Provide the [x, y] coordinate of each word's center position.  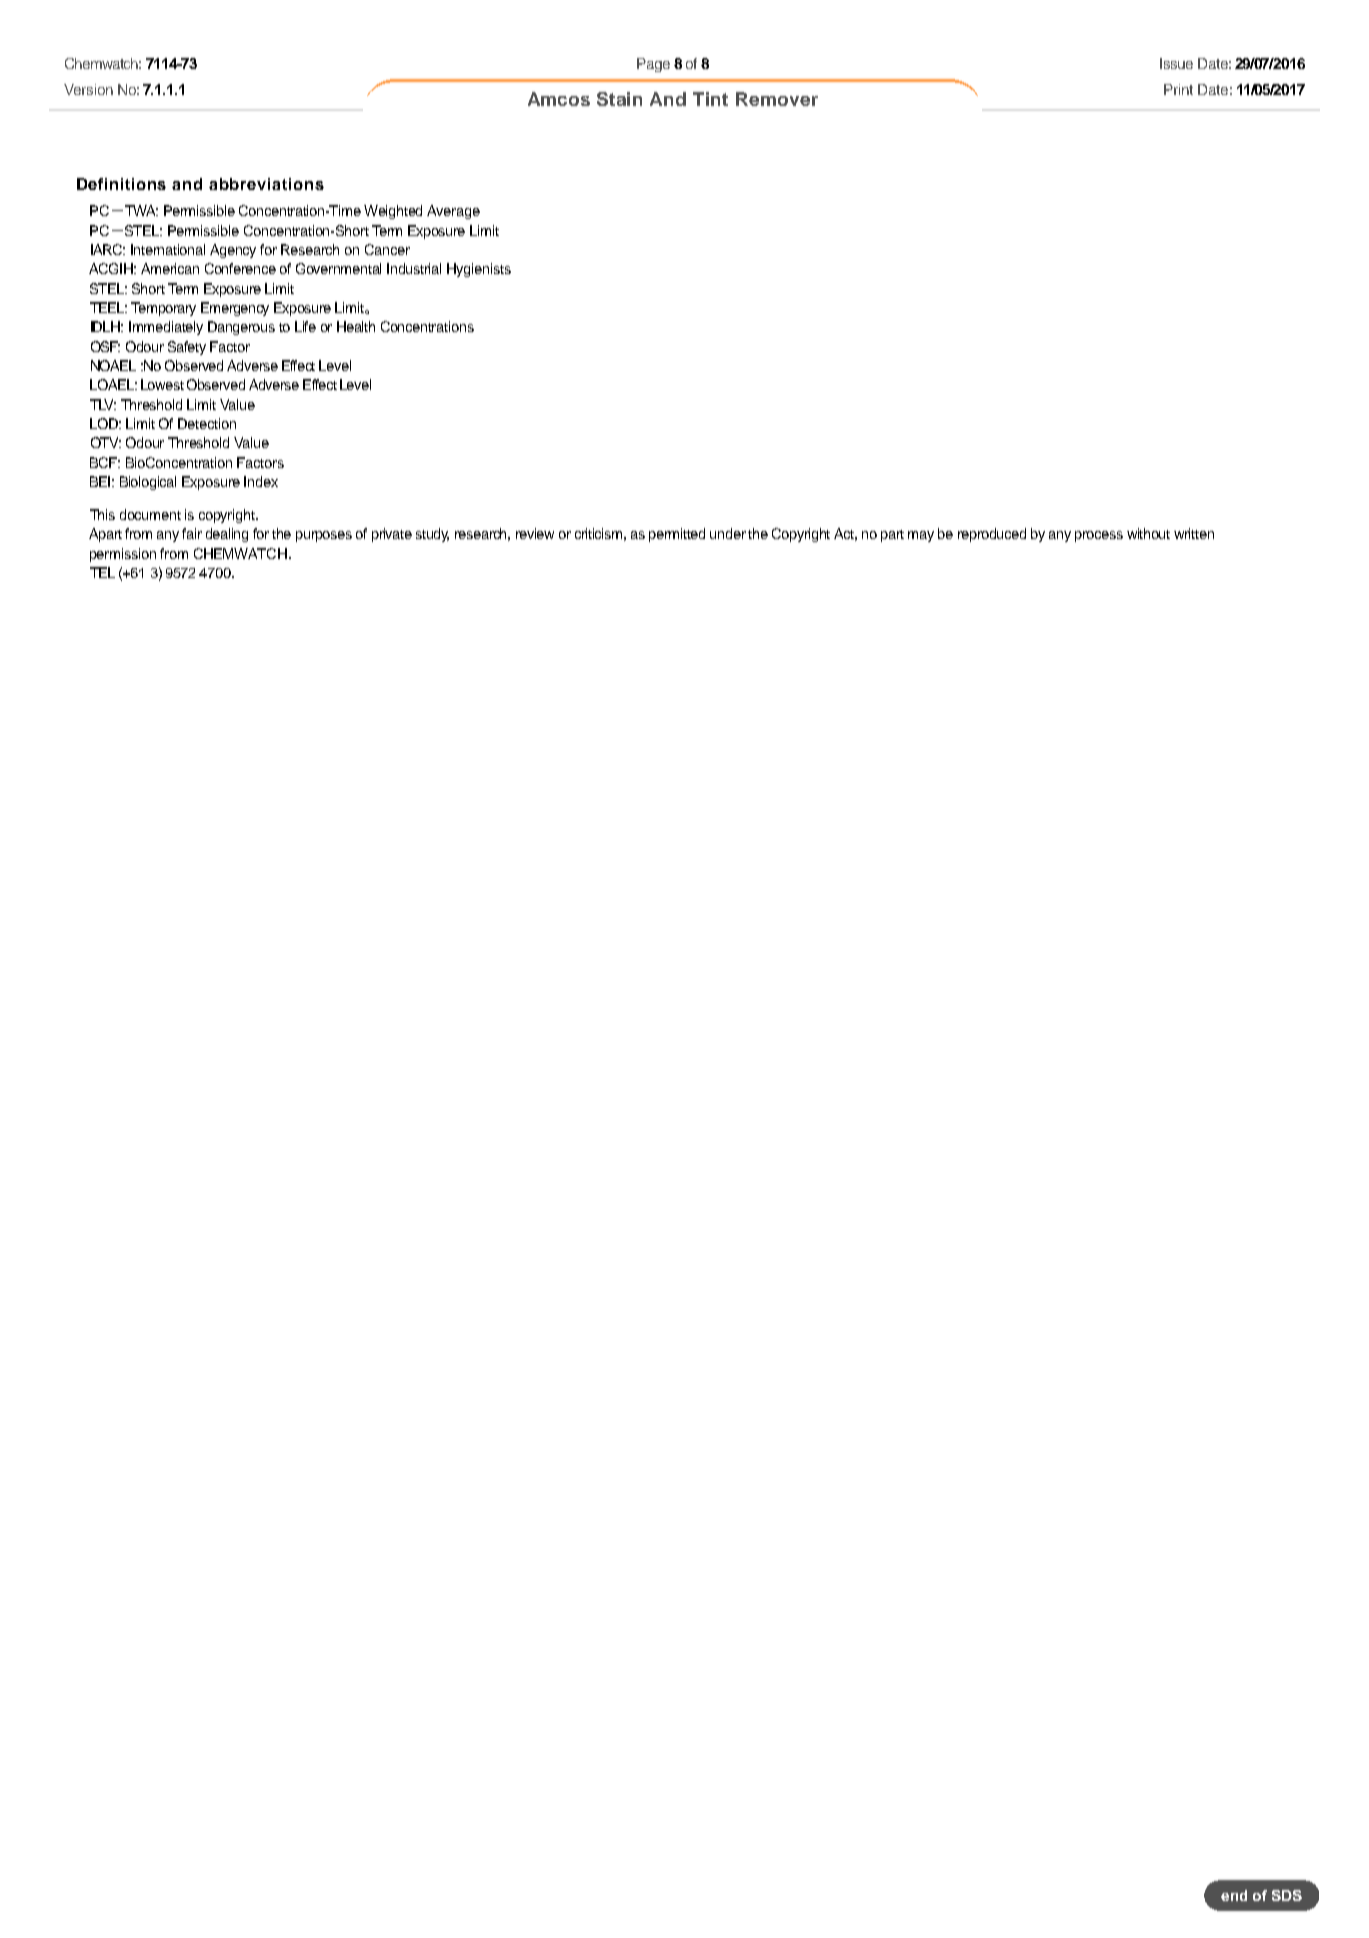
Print [1178, 89]
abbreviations [266, 184]
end [1234, 1895]
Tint [710, 99]
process [1099, 536]
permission [123, 555]
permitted [677, 535]
